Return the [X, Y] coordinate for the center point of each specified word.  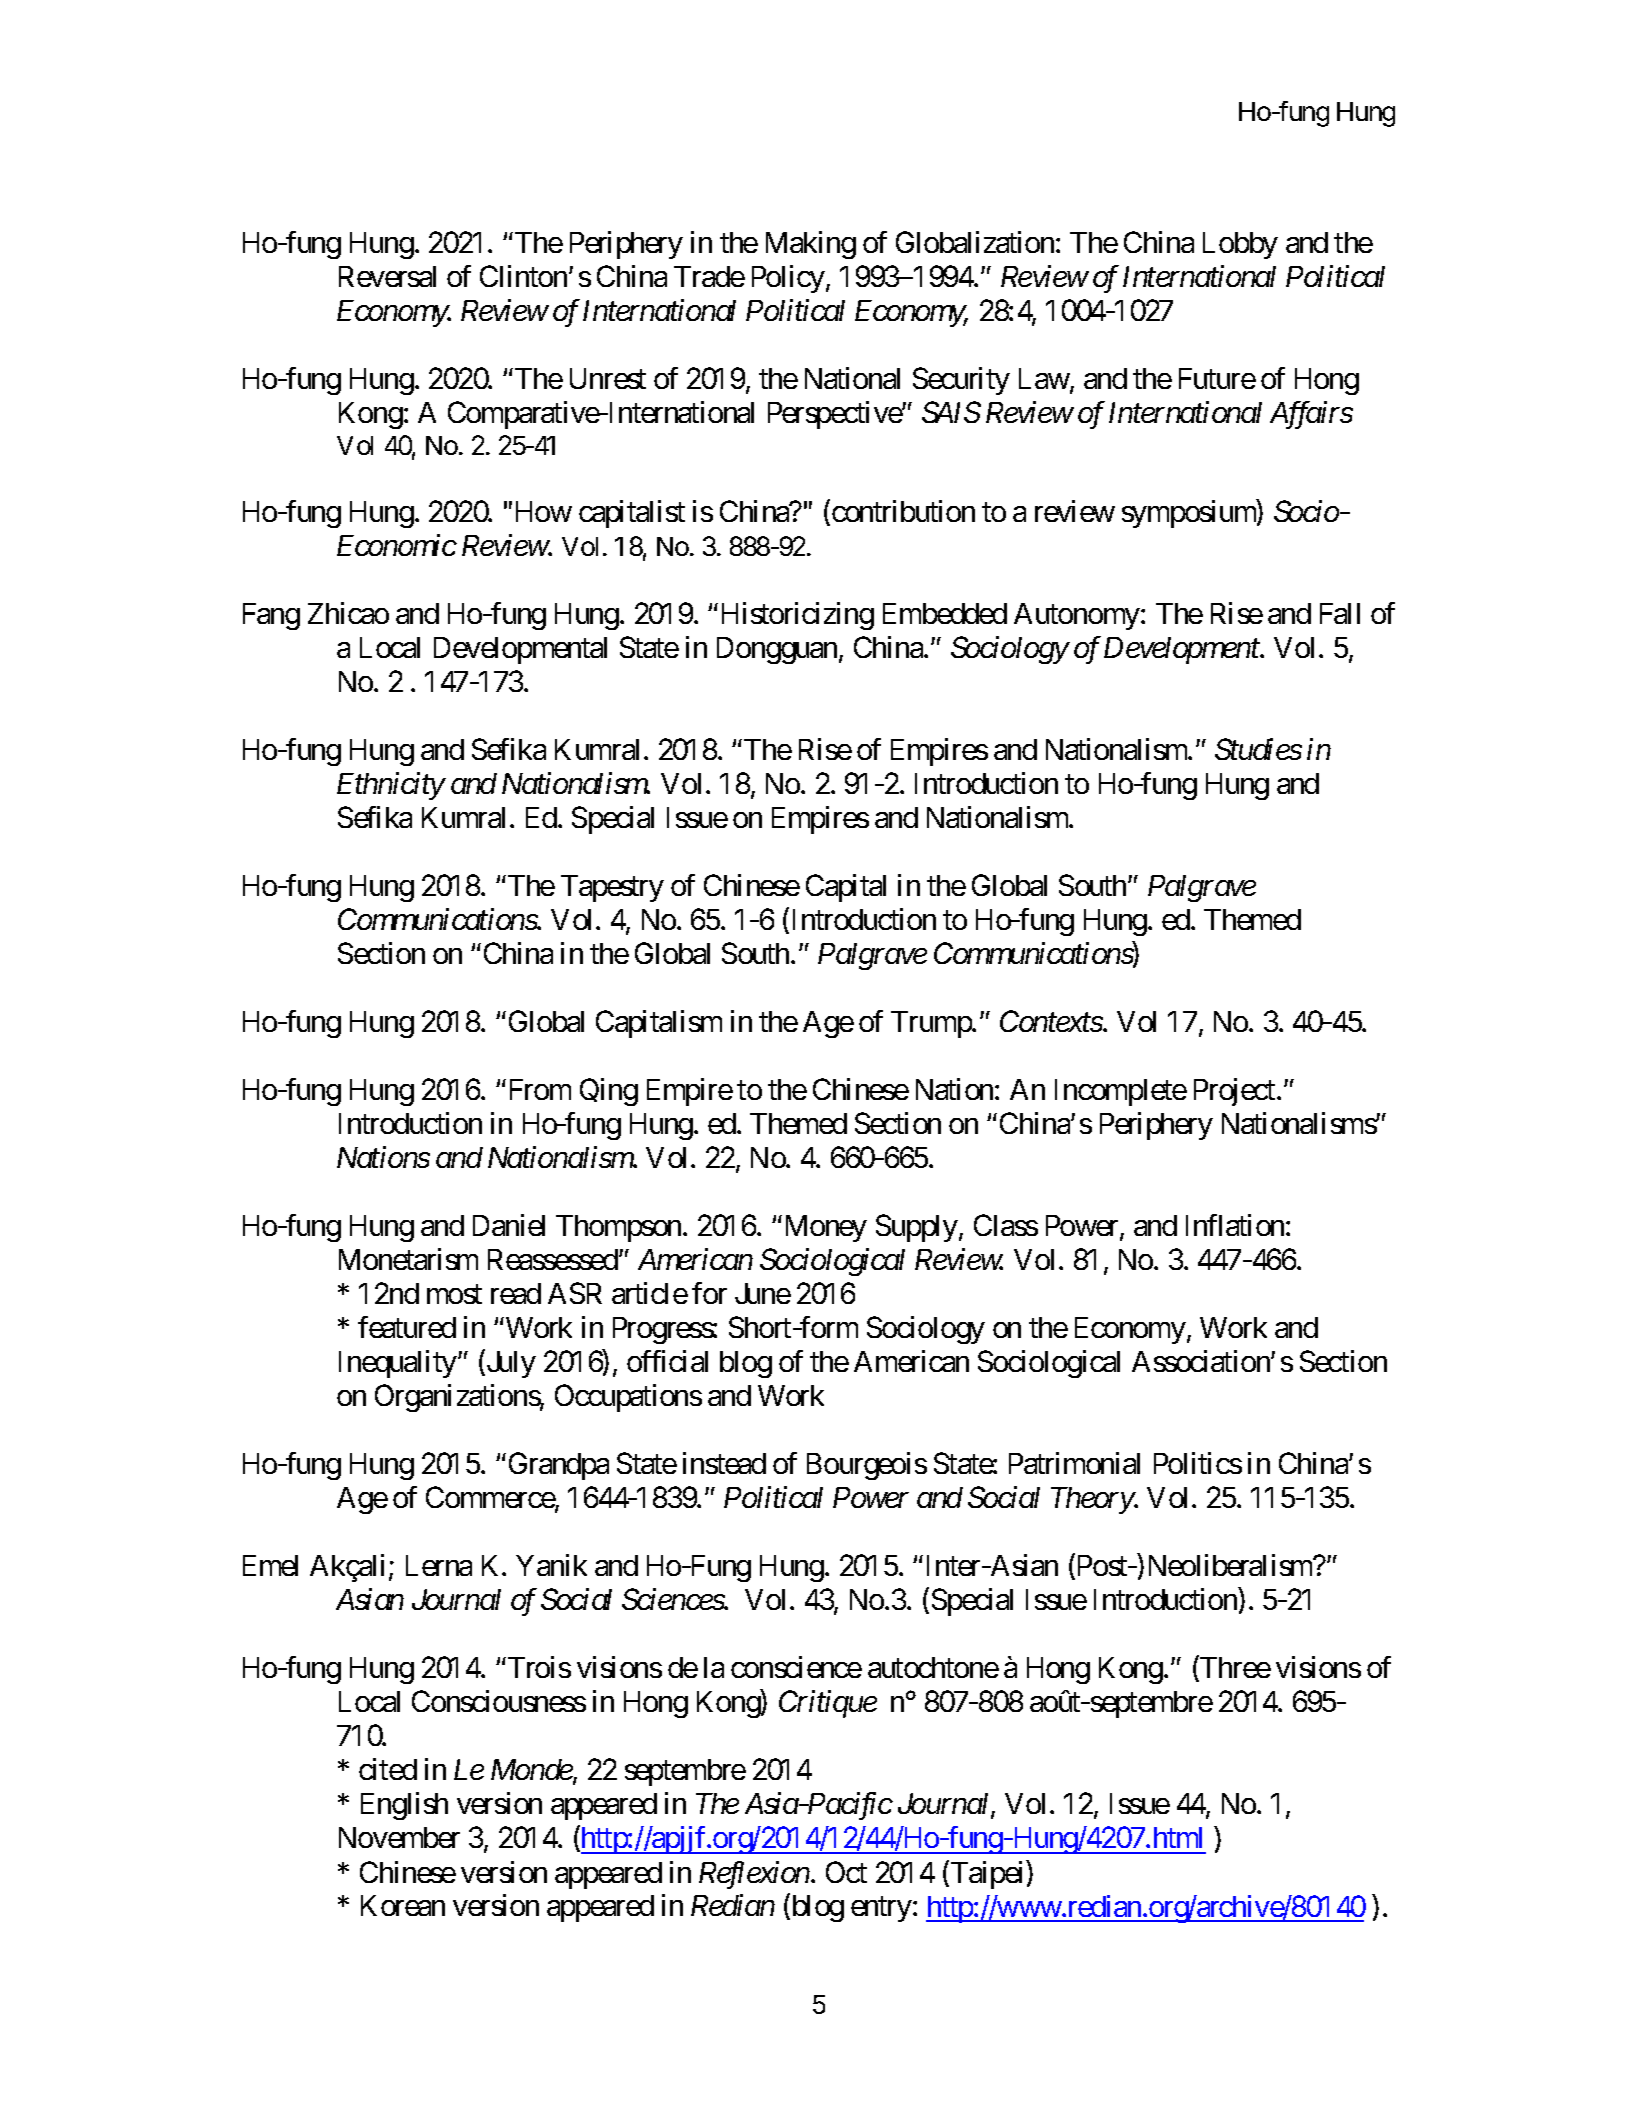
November [399, 1837]
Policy [788, 279]
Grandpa [559, 1466]
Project [1236, 1092]
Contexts [1051, 1021]
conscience [796, 1667]
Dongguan [777, 650]
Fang [271, 616]
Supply [917, 1228]
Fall [1340, 613]
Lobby [1240, 245]
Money [824, 1228]
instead [724, 1463]
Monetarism [408, 1259]
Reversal [387, 276]
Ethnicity [391, 786]
